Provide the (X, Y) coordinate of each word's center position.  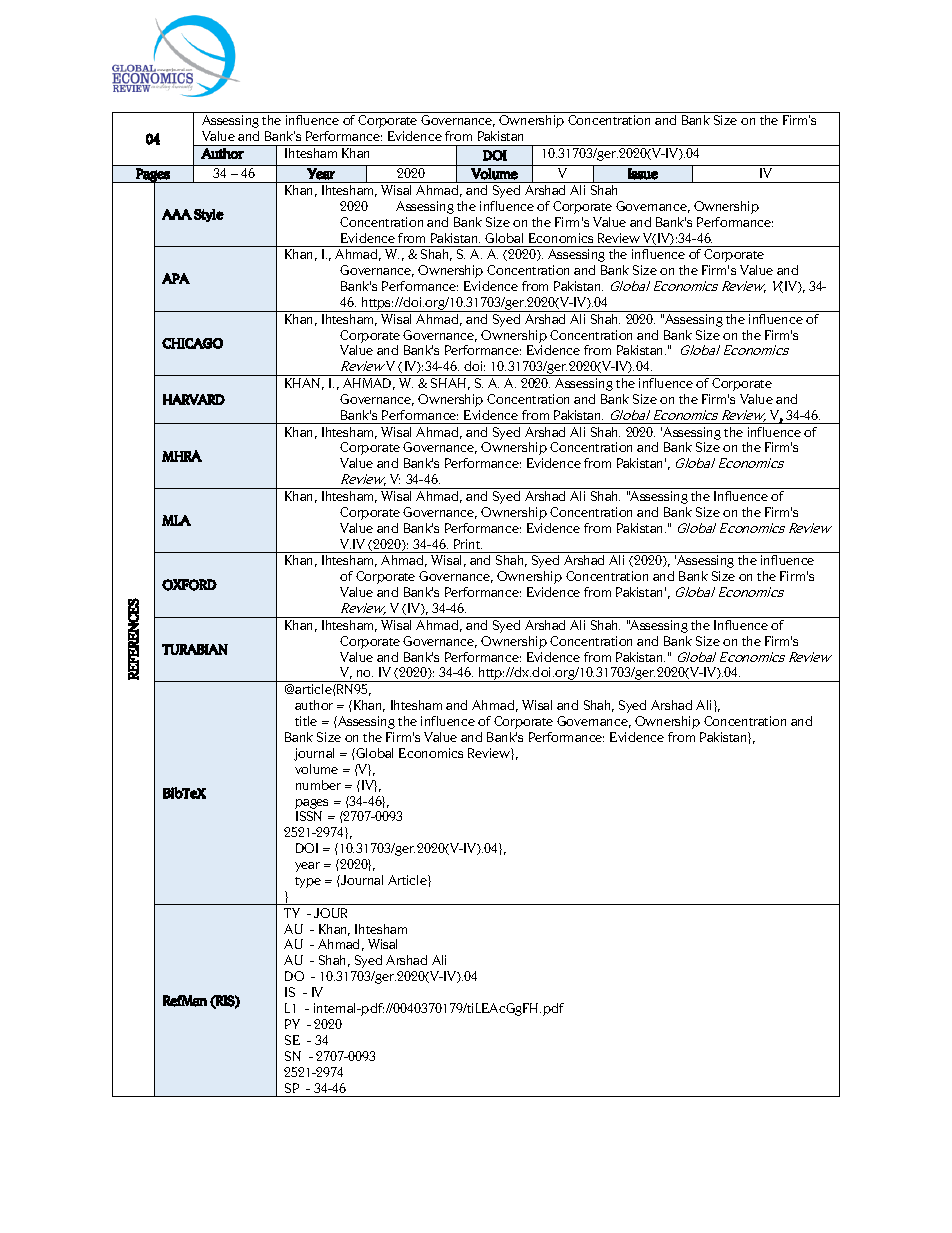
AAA (177, 214)
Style (209, 215)
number (318, 785)
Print (468, 544)
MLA (176, 520)
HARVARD (194, 399)
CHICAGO (192, 343)
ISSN (309, 816)
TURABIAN (195, 649)
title (306, 721)
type (308, 882)
